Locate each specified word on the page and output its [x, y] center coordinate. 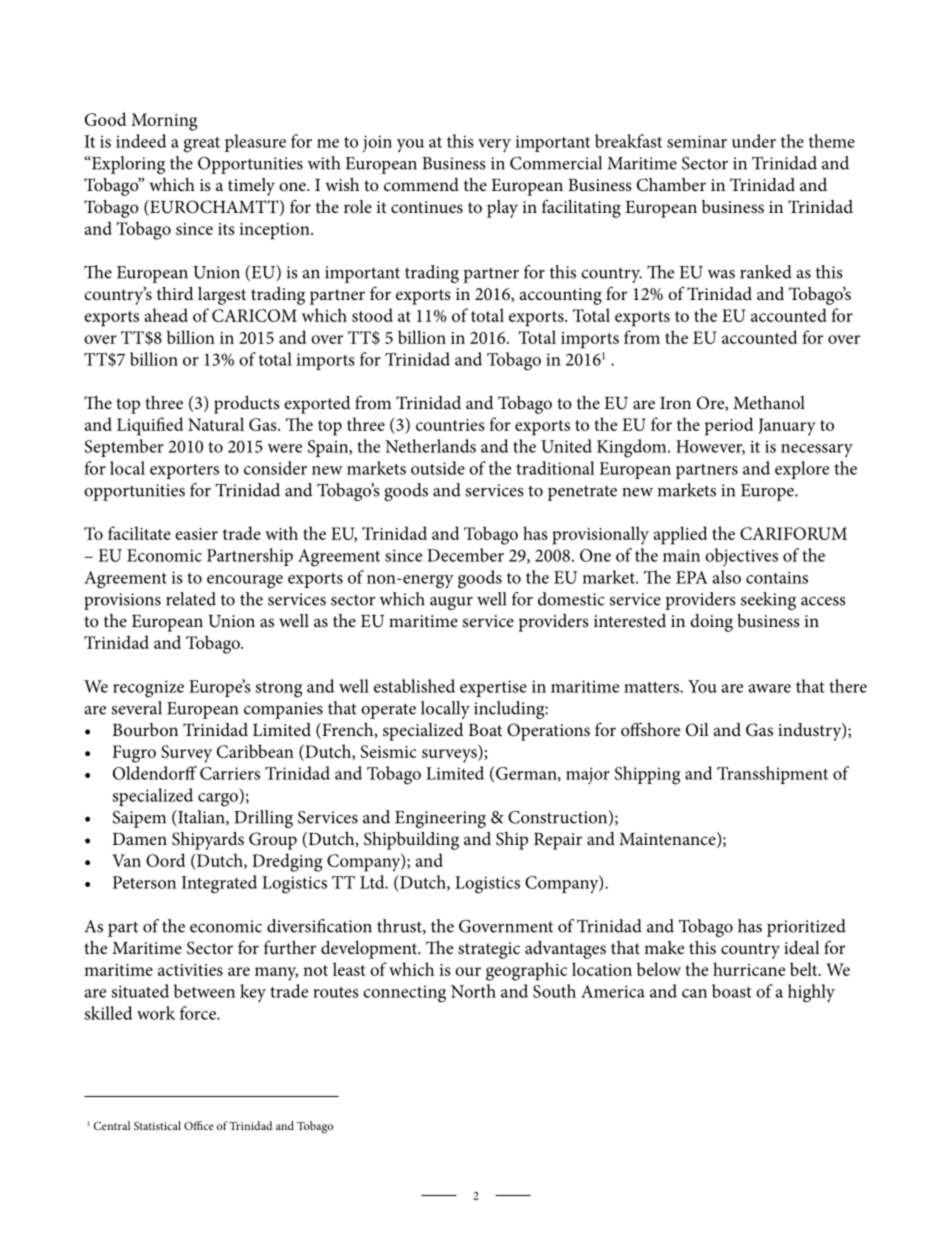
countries [450, 425]
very [494, 146]
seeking [768, 601]
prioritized [806, 928]
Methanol [769, 402]
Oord [165, 860]
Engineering [440, 819]
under [754, 141]
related [191, 599]
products [247, 405]
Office [199, 1125]
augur [451, 603]
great [202, 145]
